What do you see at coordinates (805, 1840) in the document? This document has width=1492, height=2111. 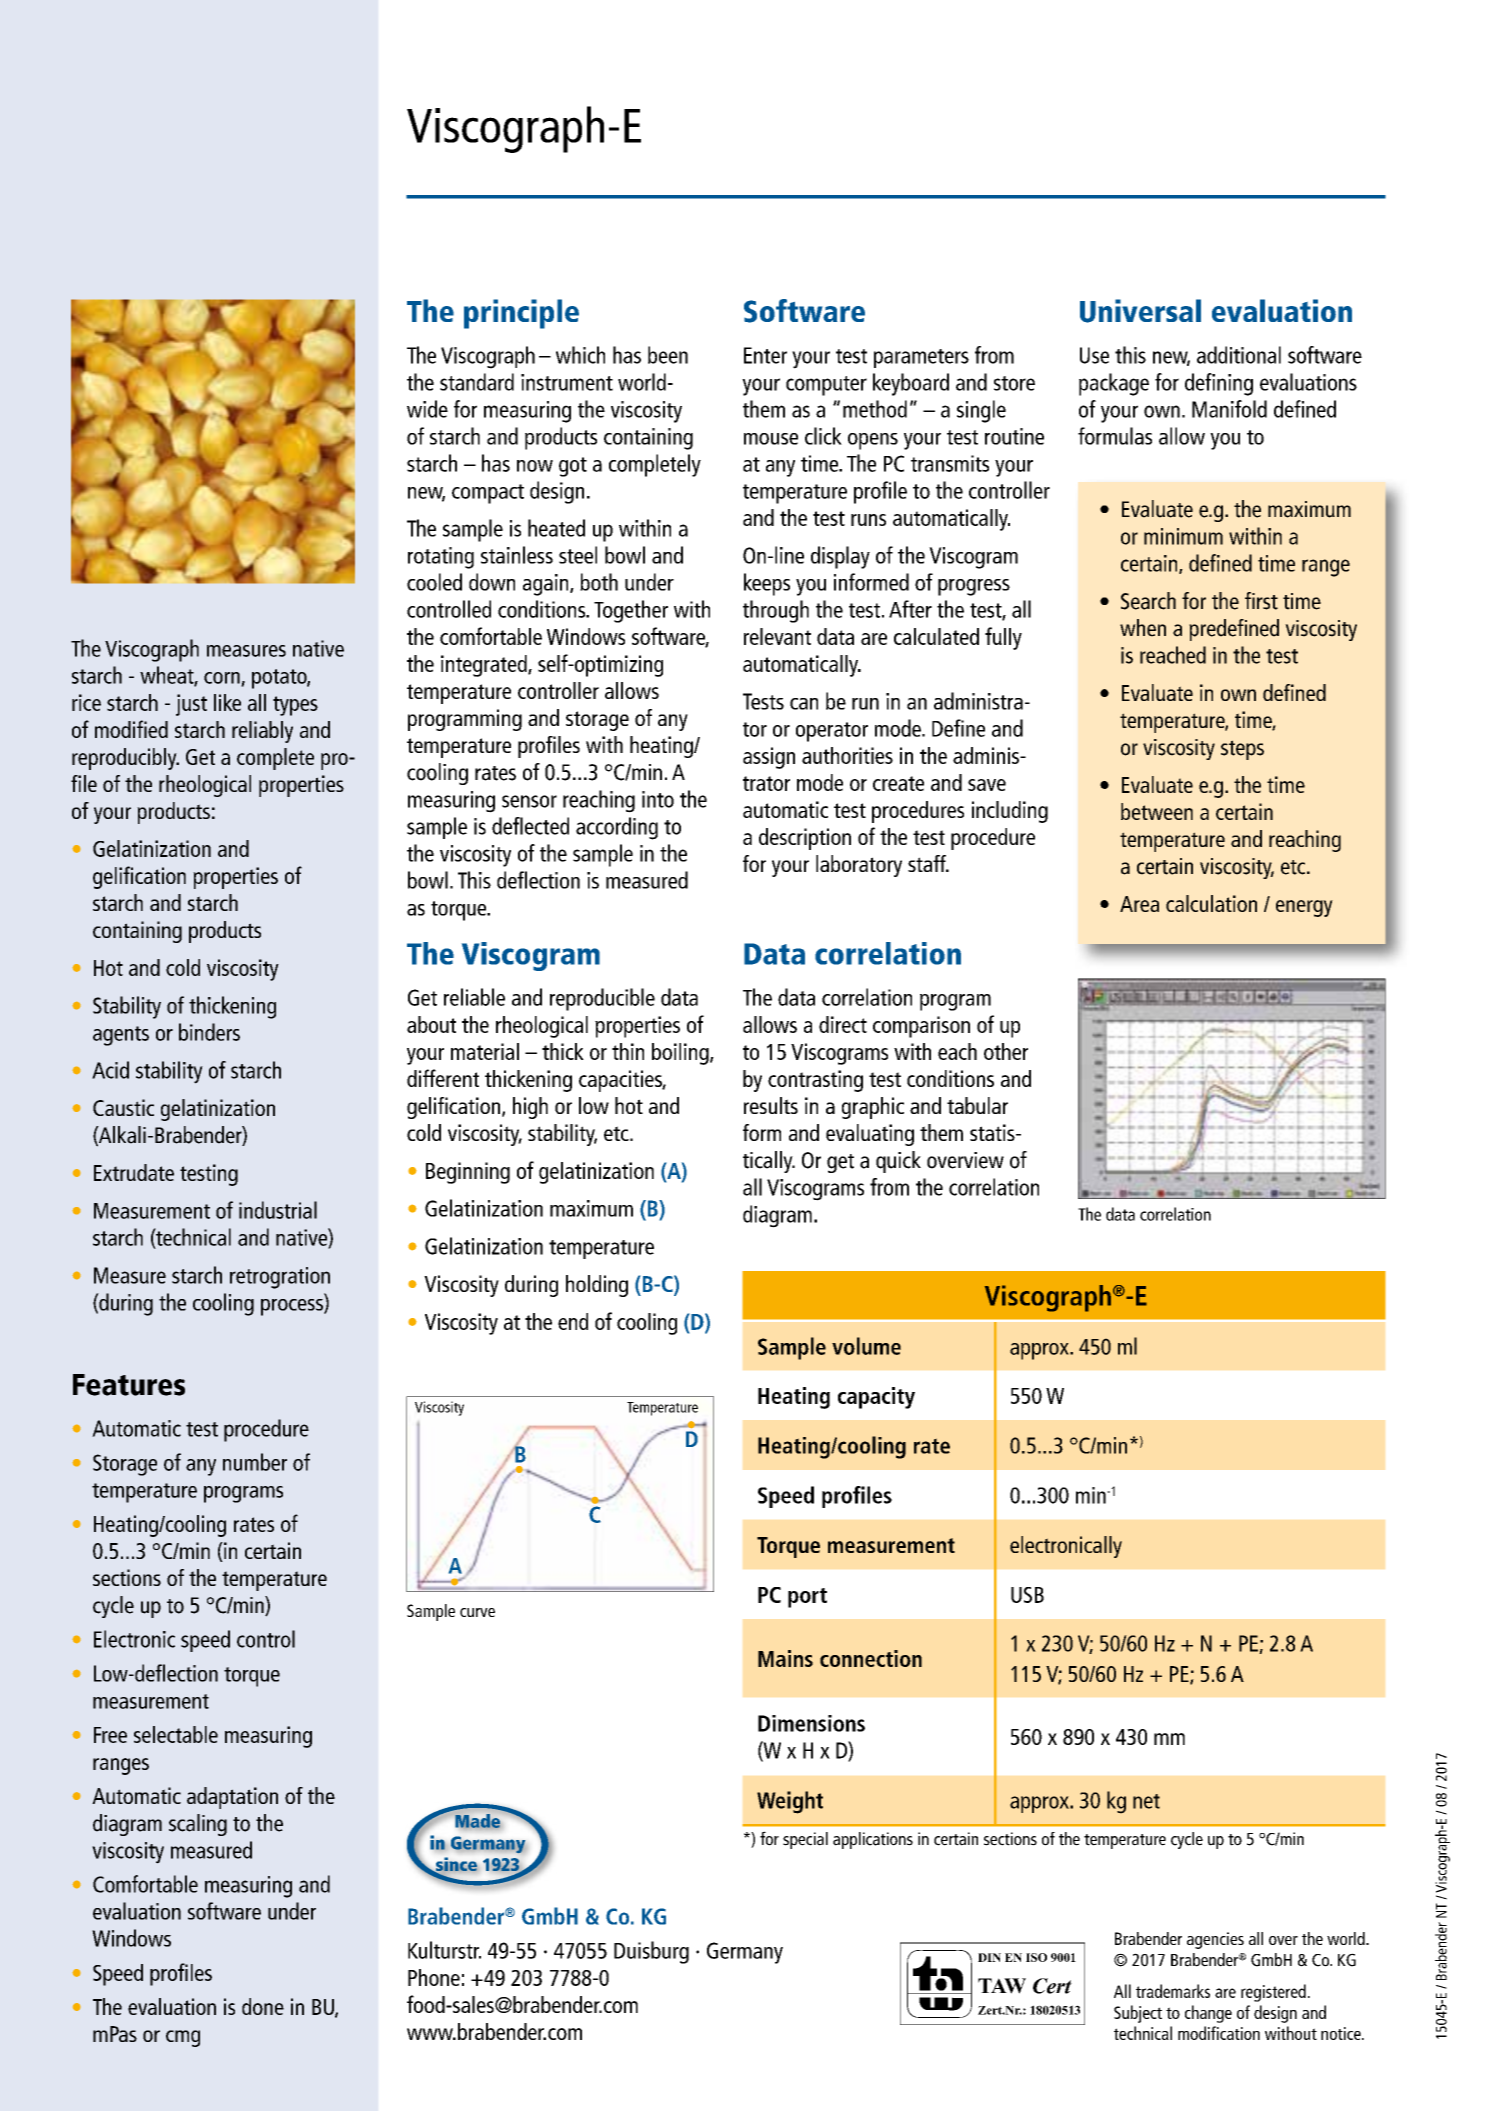 I see `special` at bounding box center [805, 1840].
